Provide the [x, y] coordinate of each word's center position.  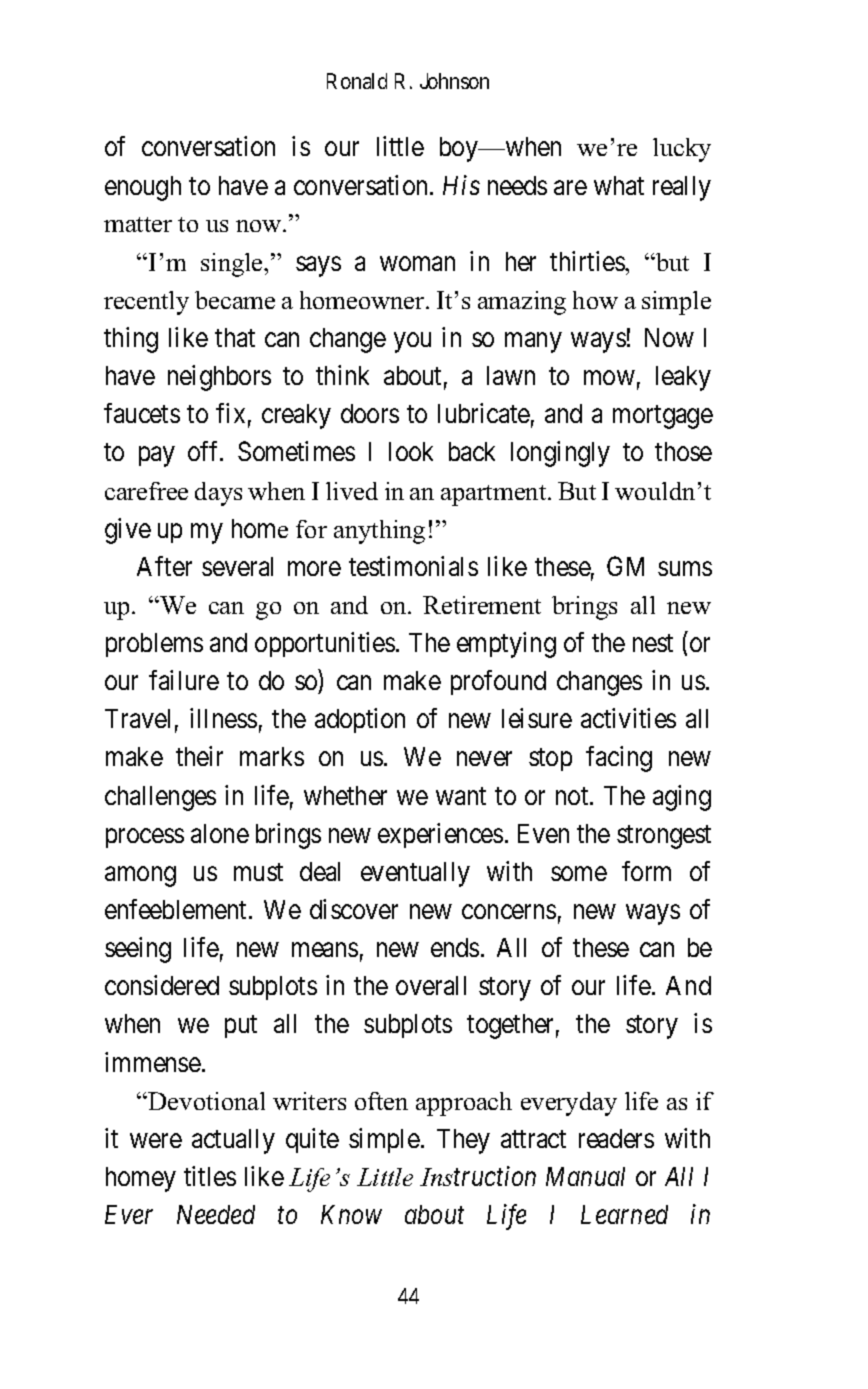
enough [143, 188]
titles [210, 1176]
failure [184, 680]
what [619, 185]
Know [351, 1214]
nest [653, 643]
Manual [585, 1176]
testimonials [413, 566]
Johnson [454, 81]
